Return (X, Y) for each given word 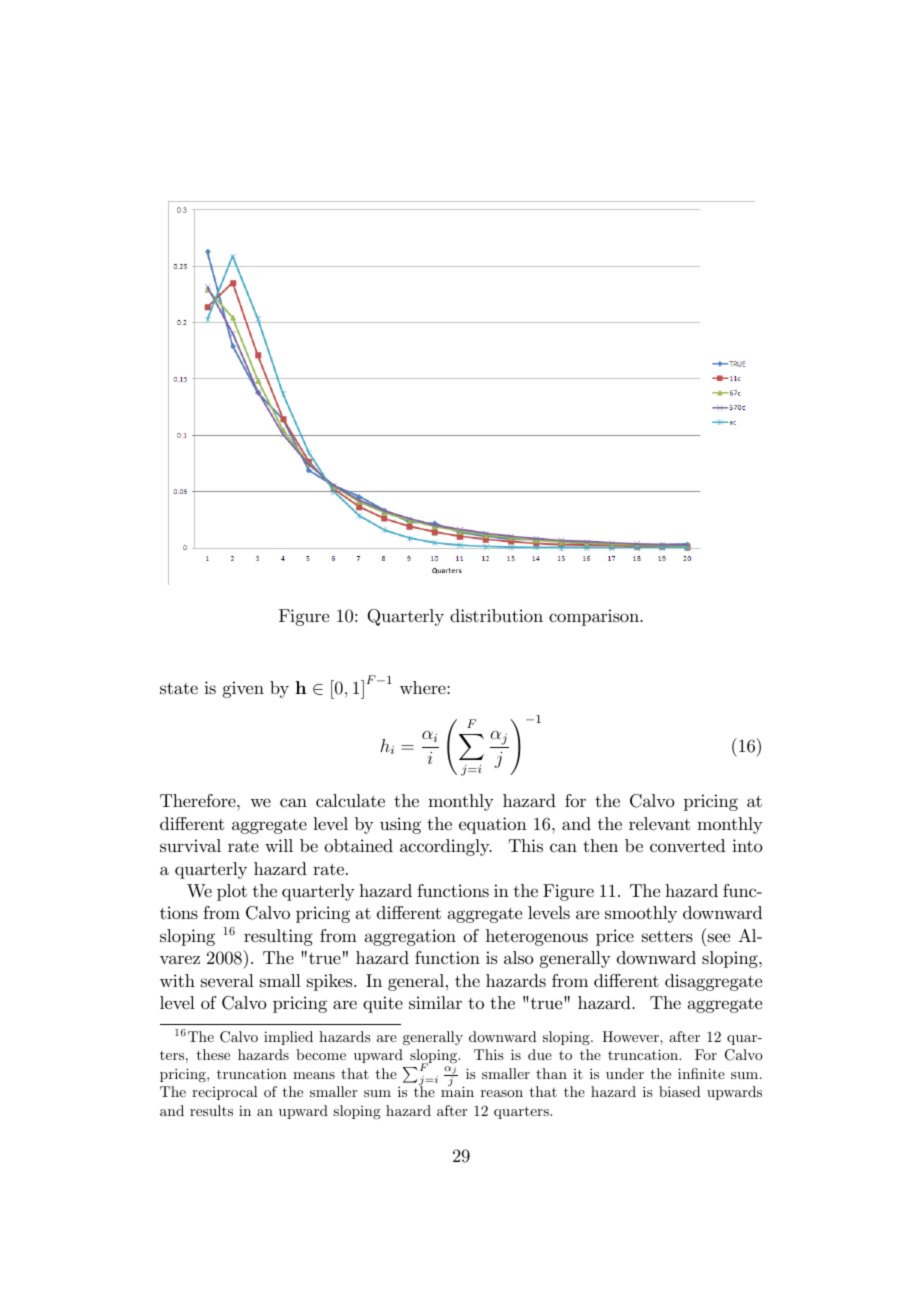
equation (493, 825)
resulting (278, 937)
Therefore (199, 800)
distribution (496, 616)
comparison (595, 617)
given (243, 689)
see (719, 937)
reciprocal (225, 1093)
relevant (659, 823)
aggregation (410, 937)
